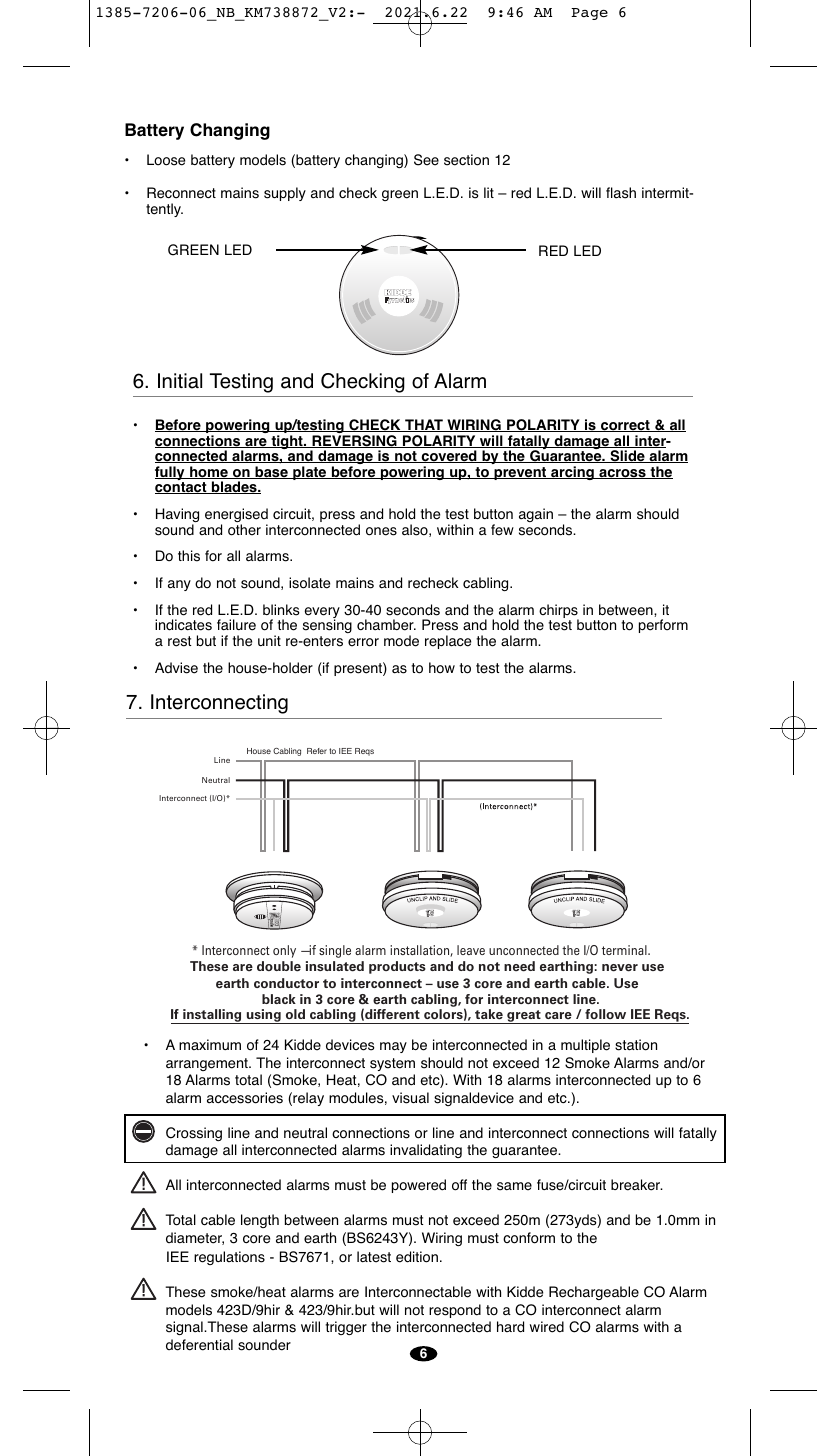  Describe the element at coordinates (236, 625) in the screenshot. I see `failure` at that location.
